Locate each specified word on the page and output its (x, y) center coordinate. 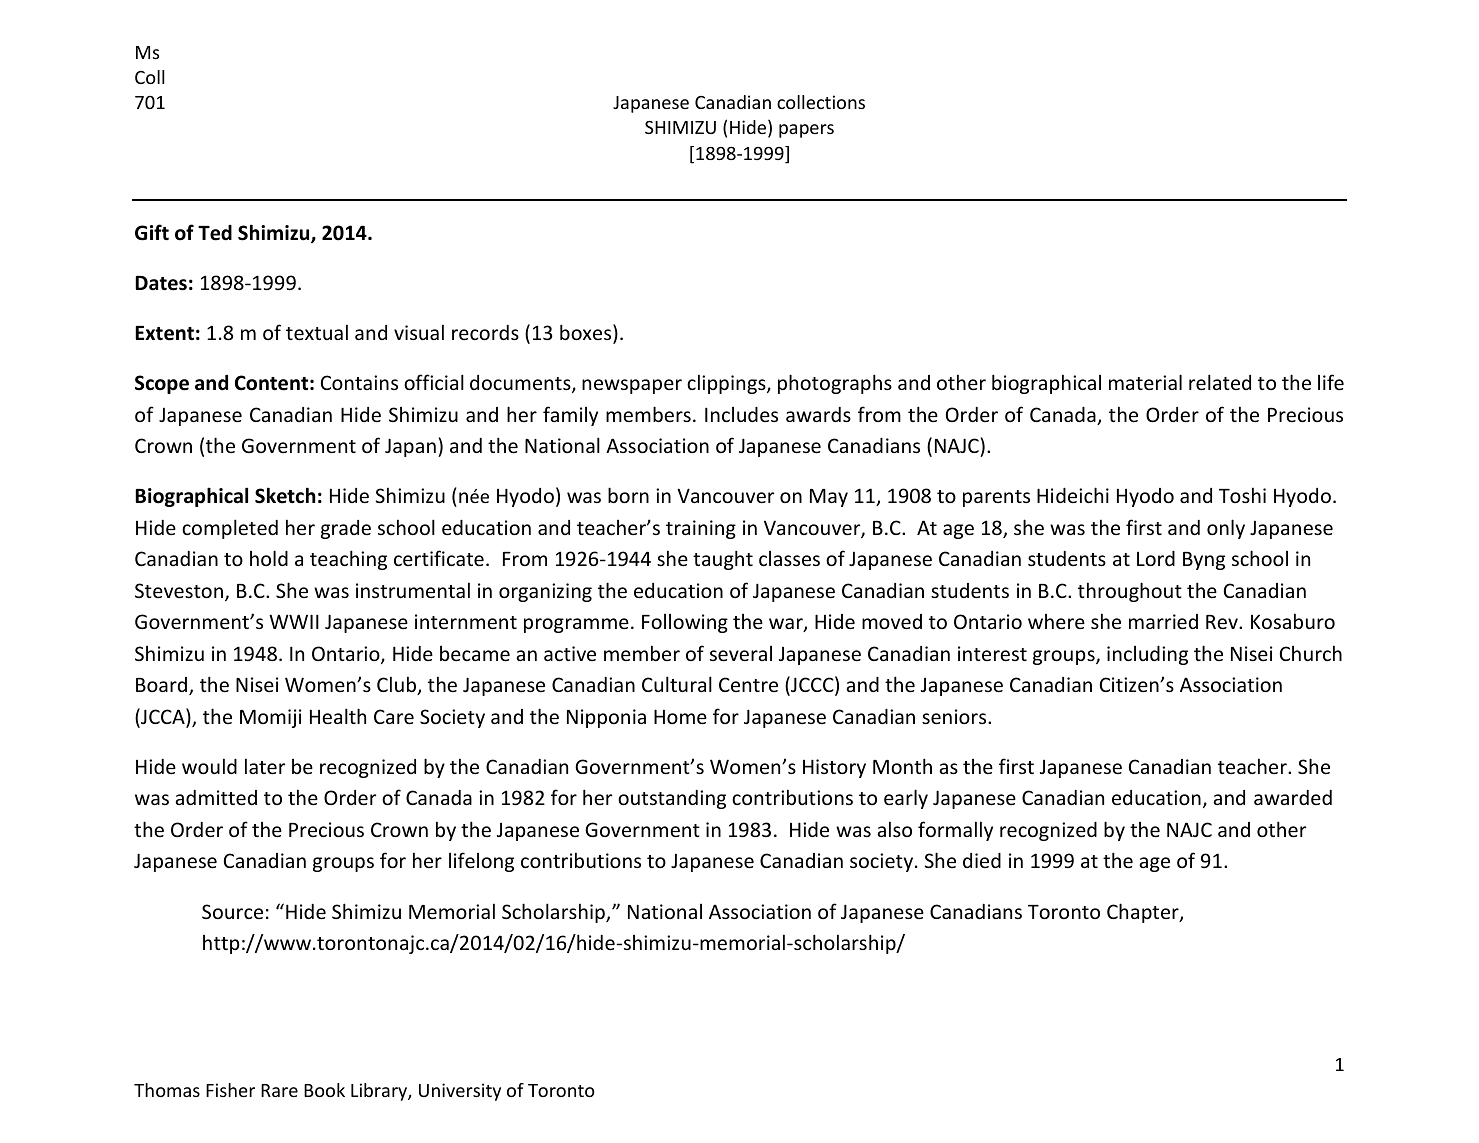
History (834, 768)
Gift (152, 232)
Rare (279, 1090)
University (460, 1092)
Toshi (1242, 495)
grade (346, 529)
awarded (1293, 797)
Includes (741, 414)
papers (806, 131)
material (1145, 382)
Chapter (1144, 913)
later (265, 766)
